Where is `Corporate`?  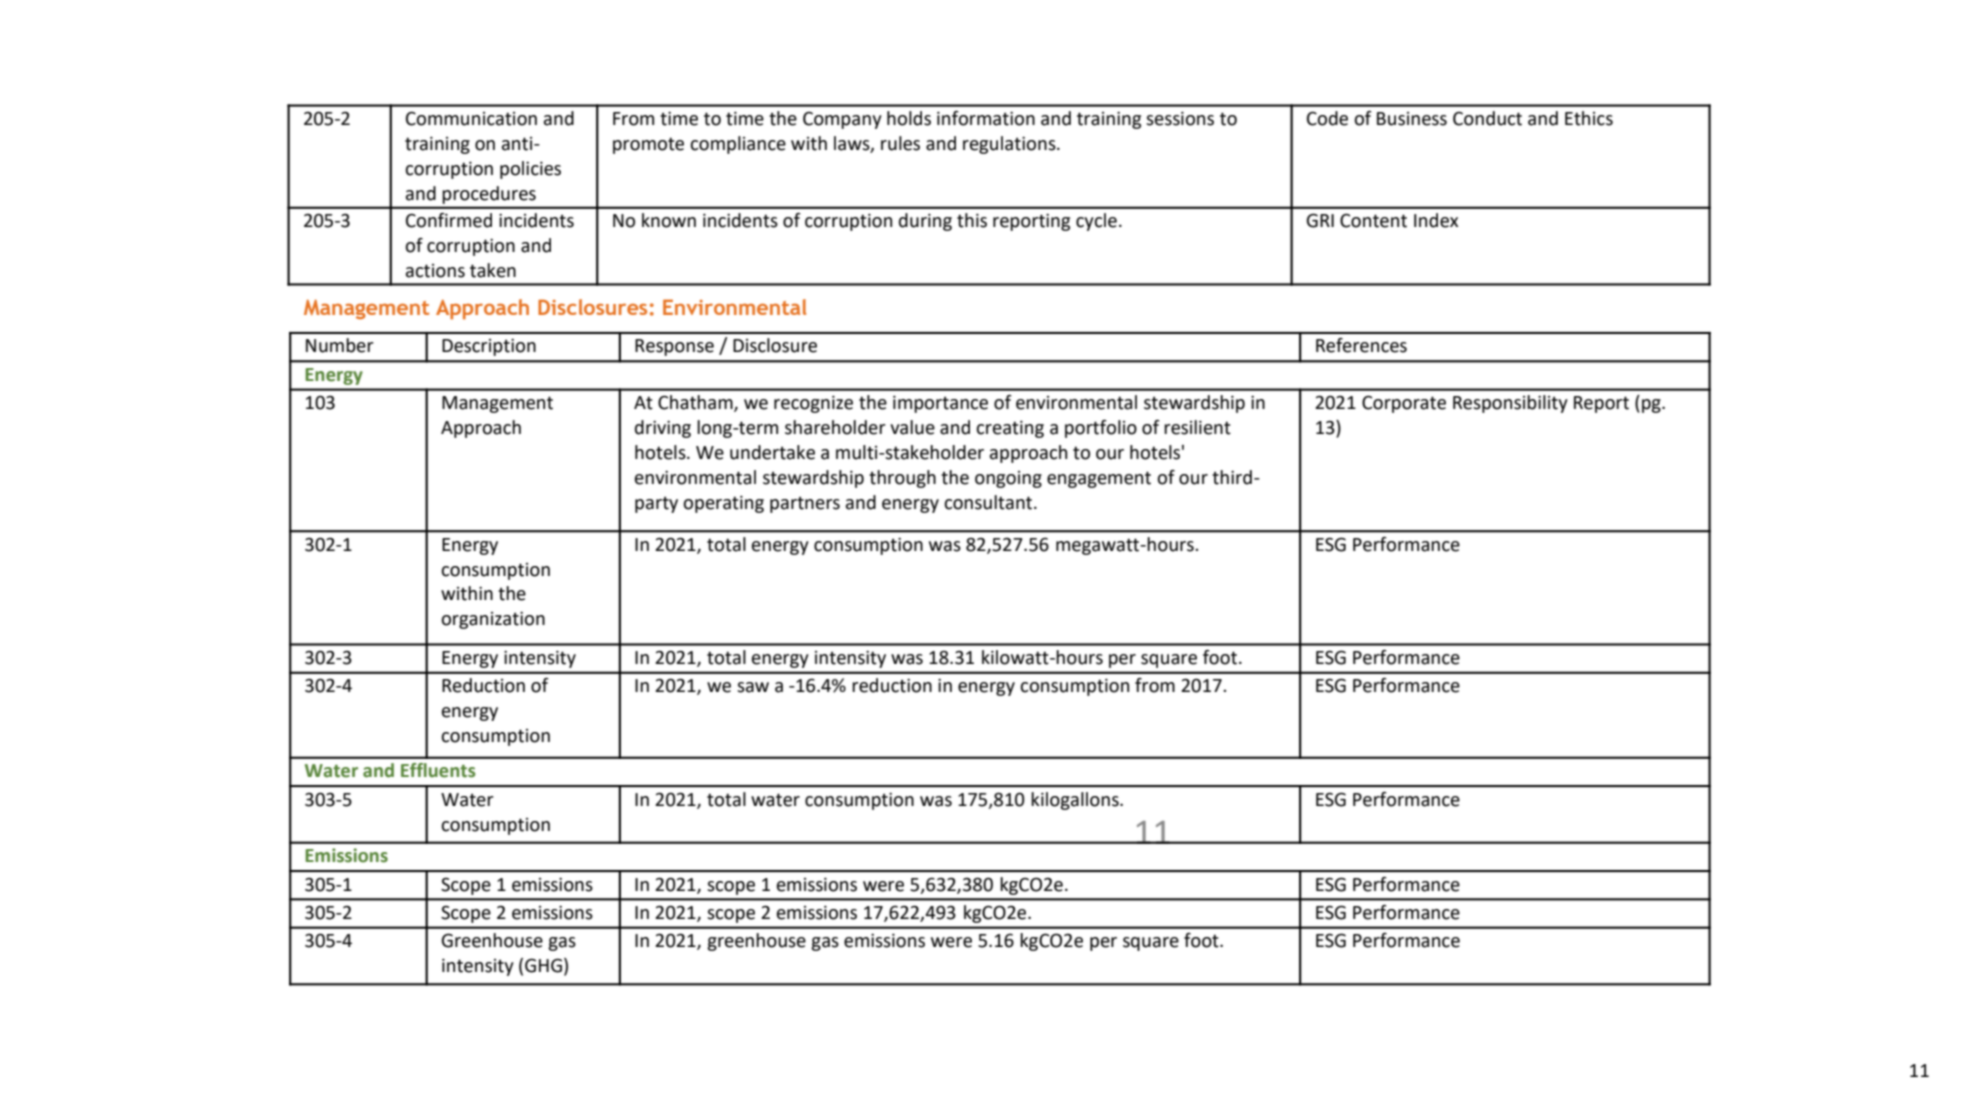 Corporate is located at coordinates (1404, 404).
